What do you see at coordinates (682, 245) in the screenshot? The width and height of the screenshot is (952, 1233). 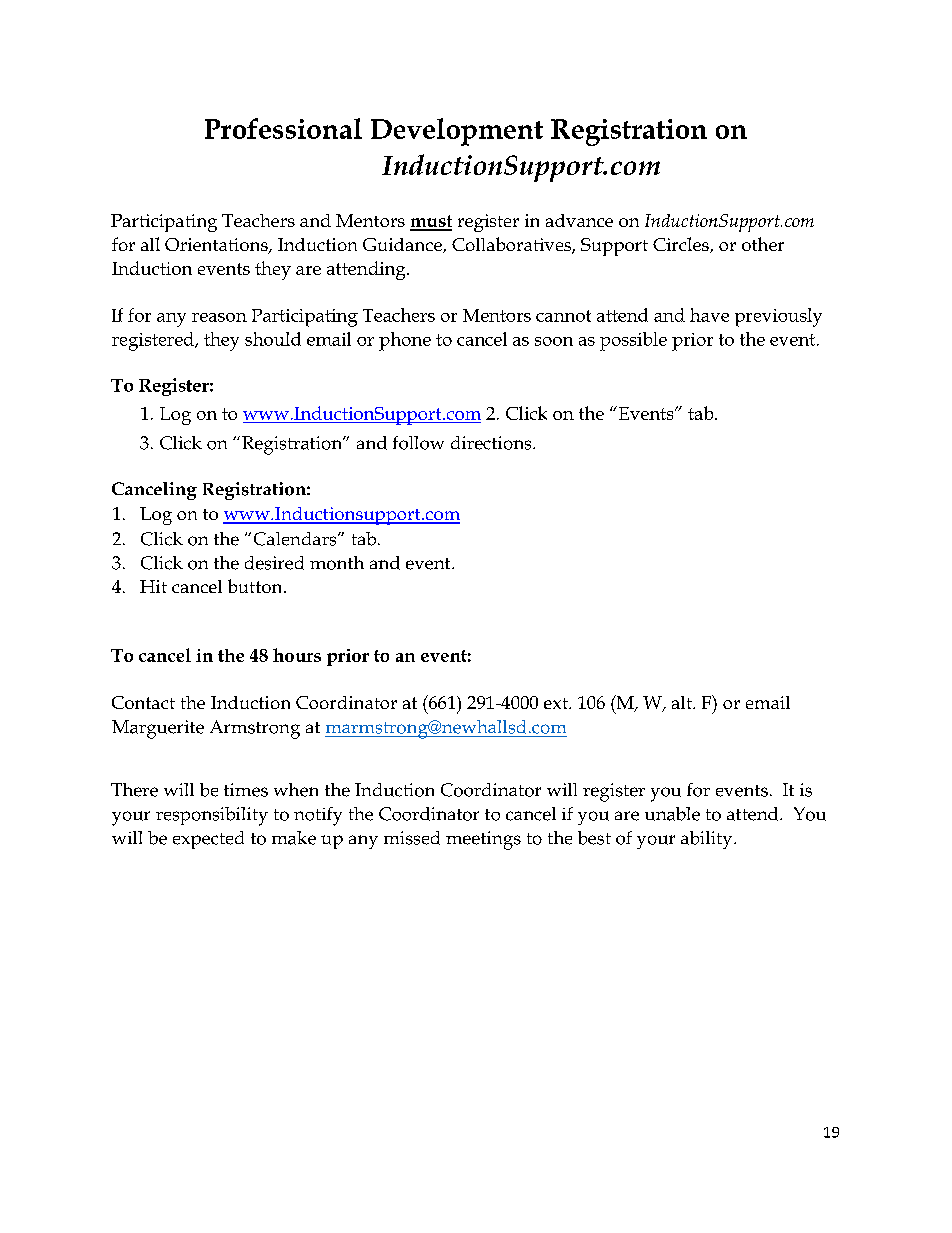 I see `Circles` at bounding box center [682, 245].
